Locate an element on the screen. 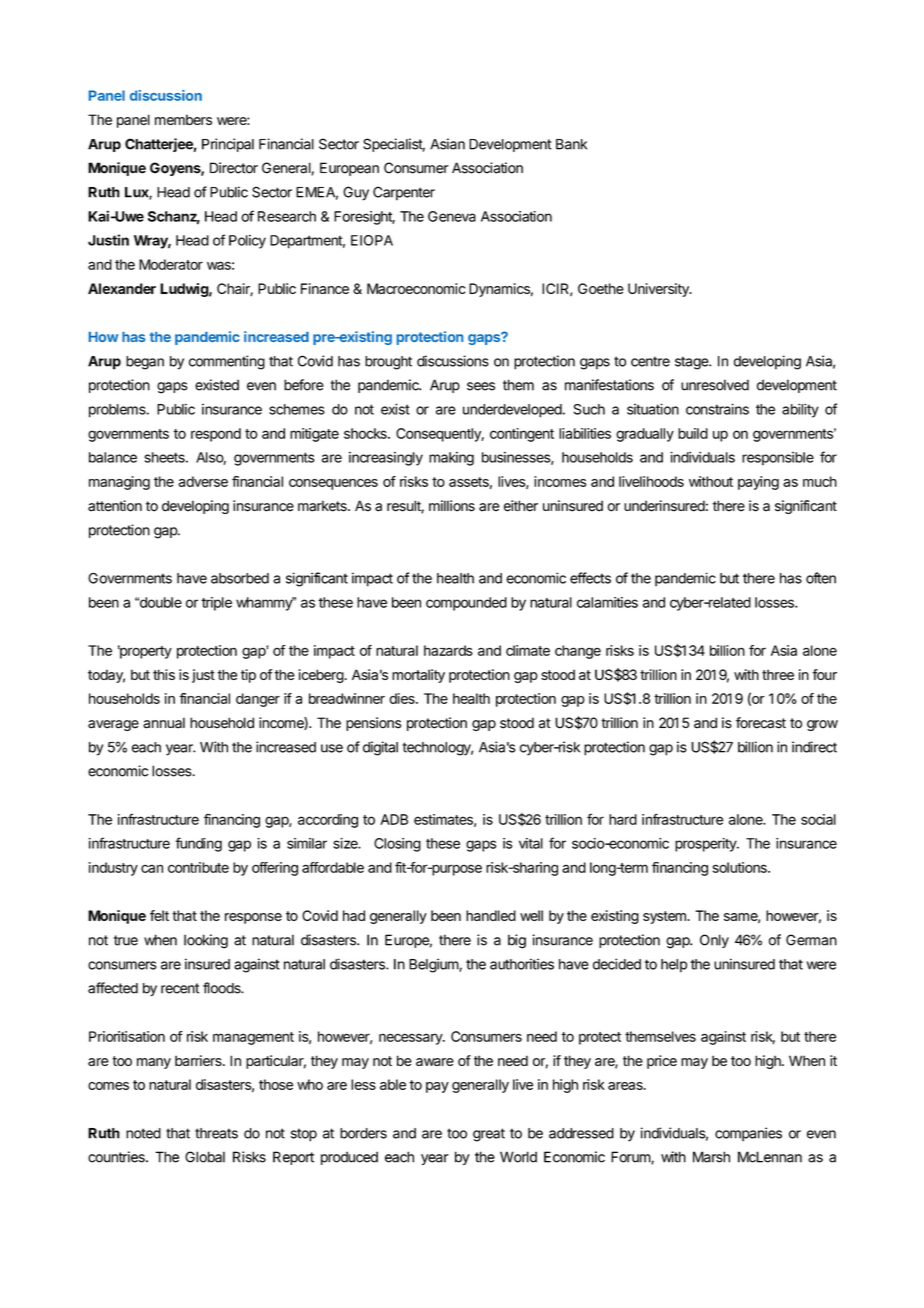 This screenshot has width=924, height=1308. Principal is located at coordinates (228, 145).
